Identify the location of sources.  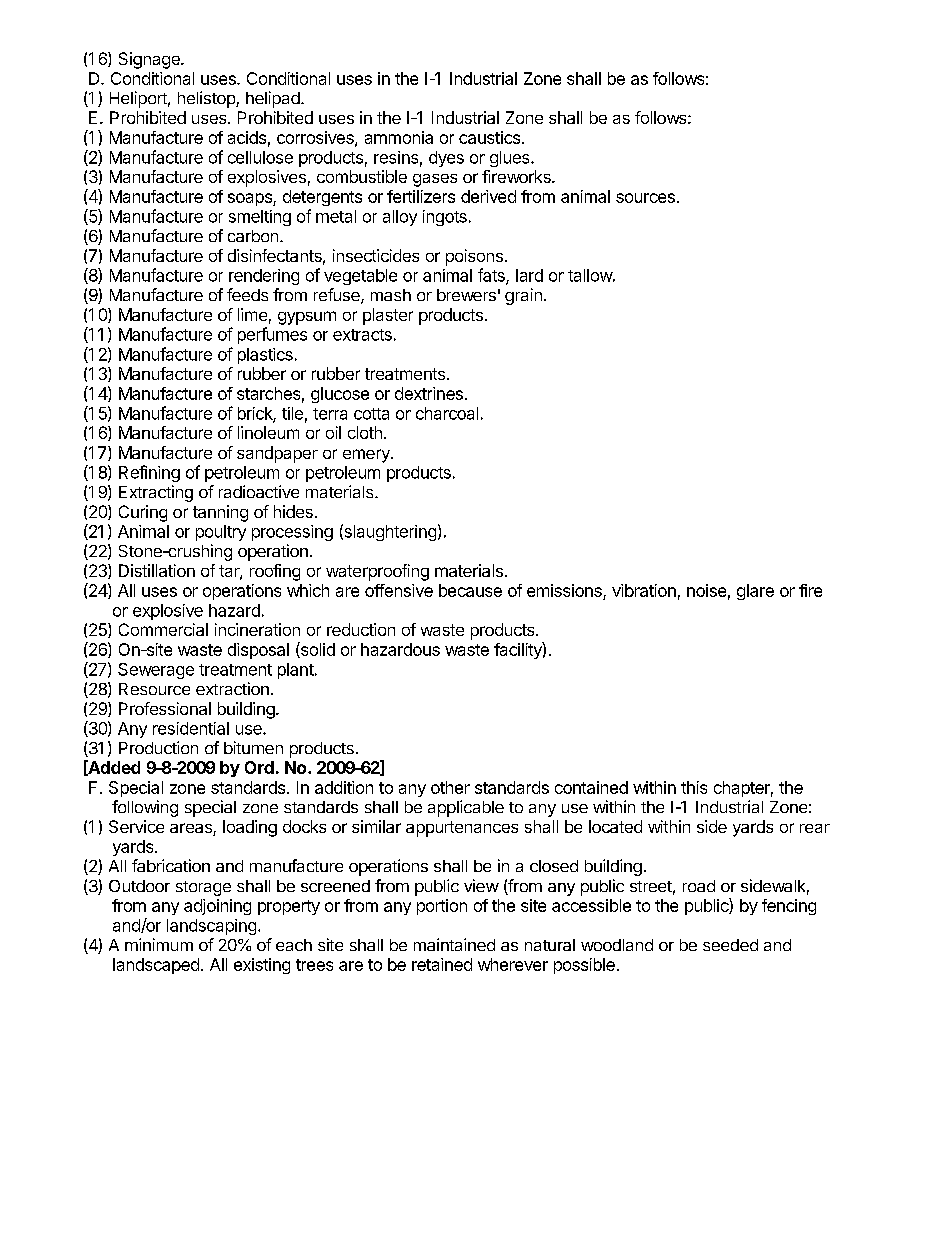
(645, 198).
